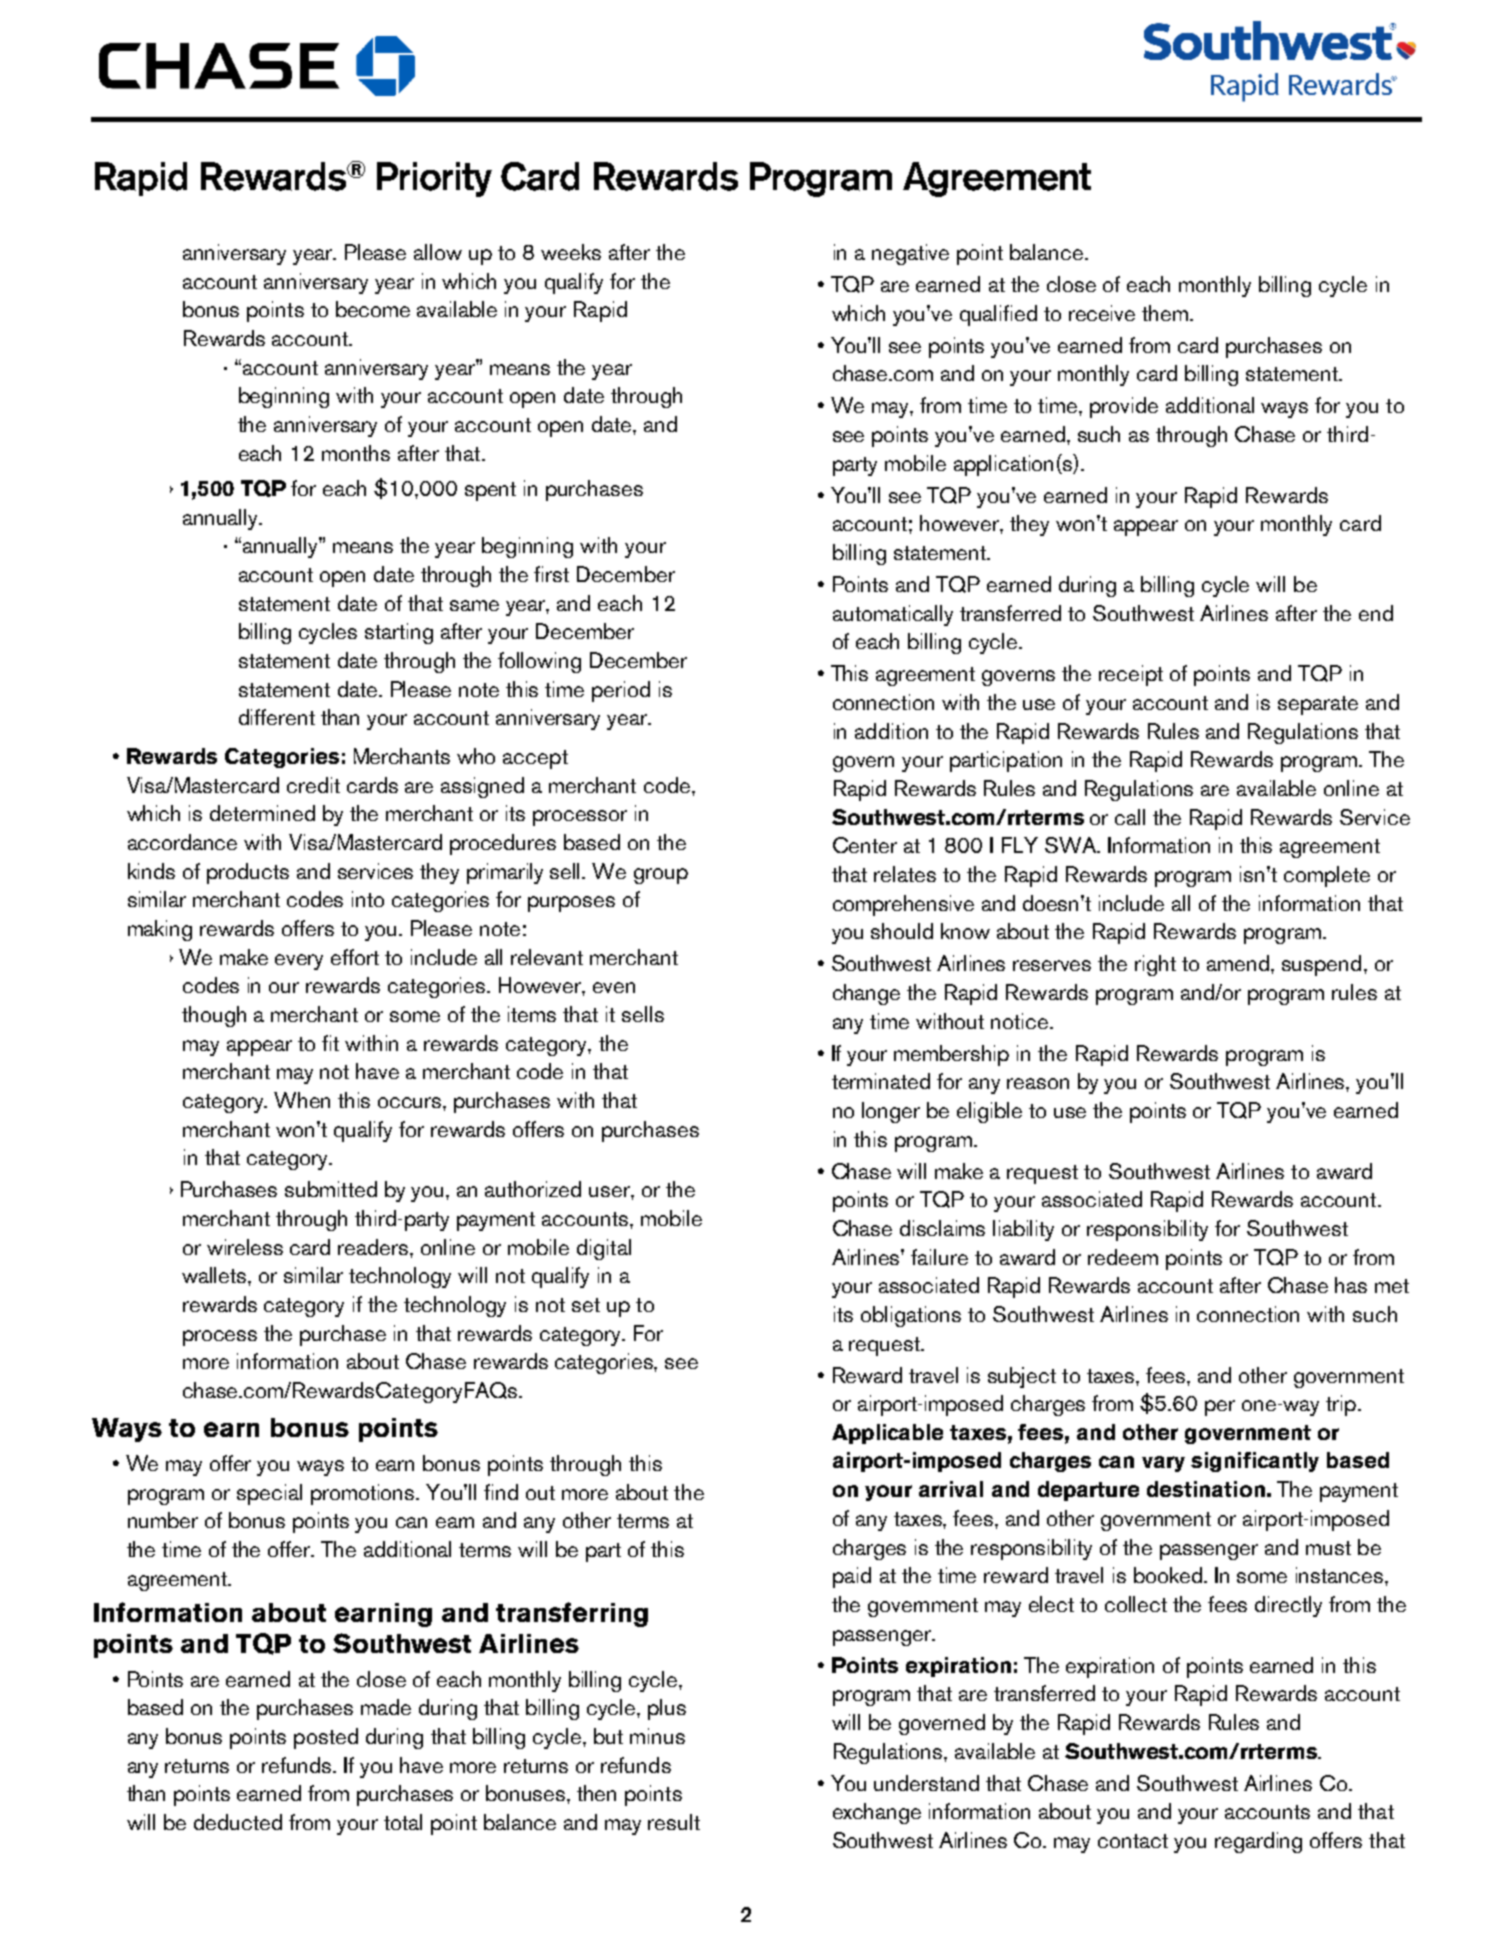 The width and height of the screenshot is (1509, 1953). I want to click on deducted, so click(238, 1822).
